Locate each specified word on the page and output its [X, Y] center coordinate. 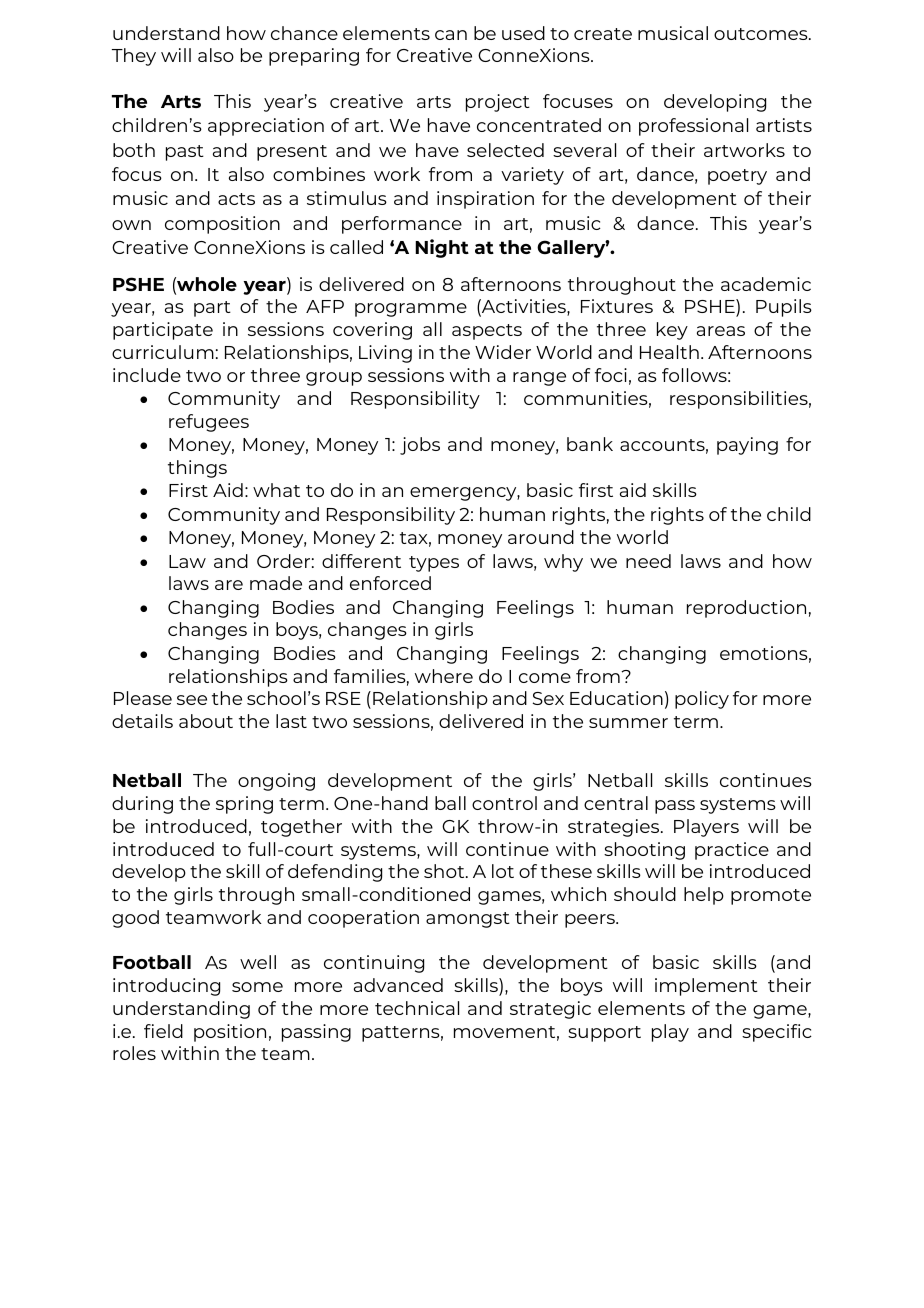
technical [417, 1008]
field [163, 1031]
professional [693, 127]
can [451, 35]
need [648, 561]
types [434, 564]
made [276, 583]
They [134, 57]
